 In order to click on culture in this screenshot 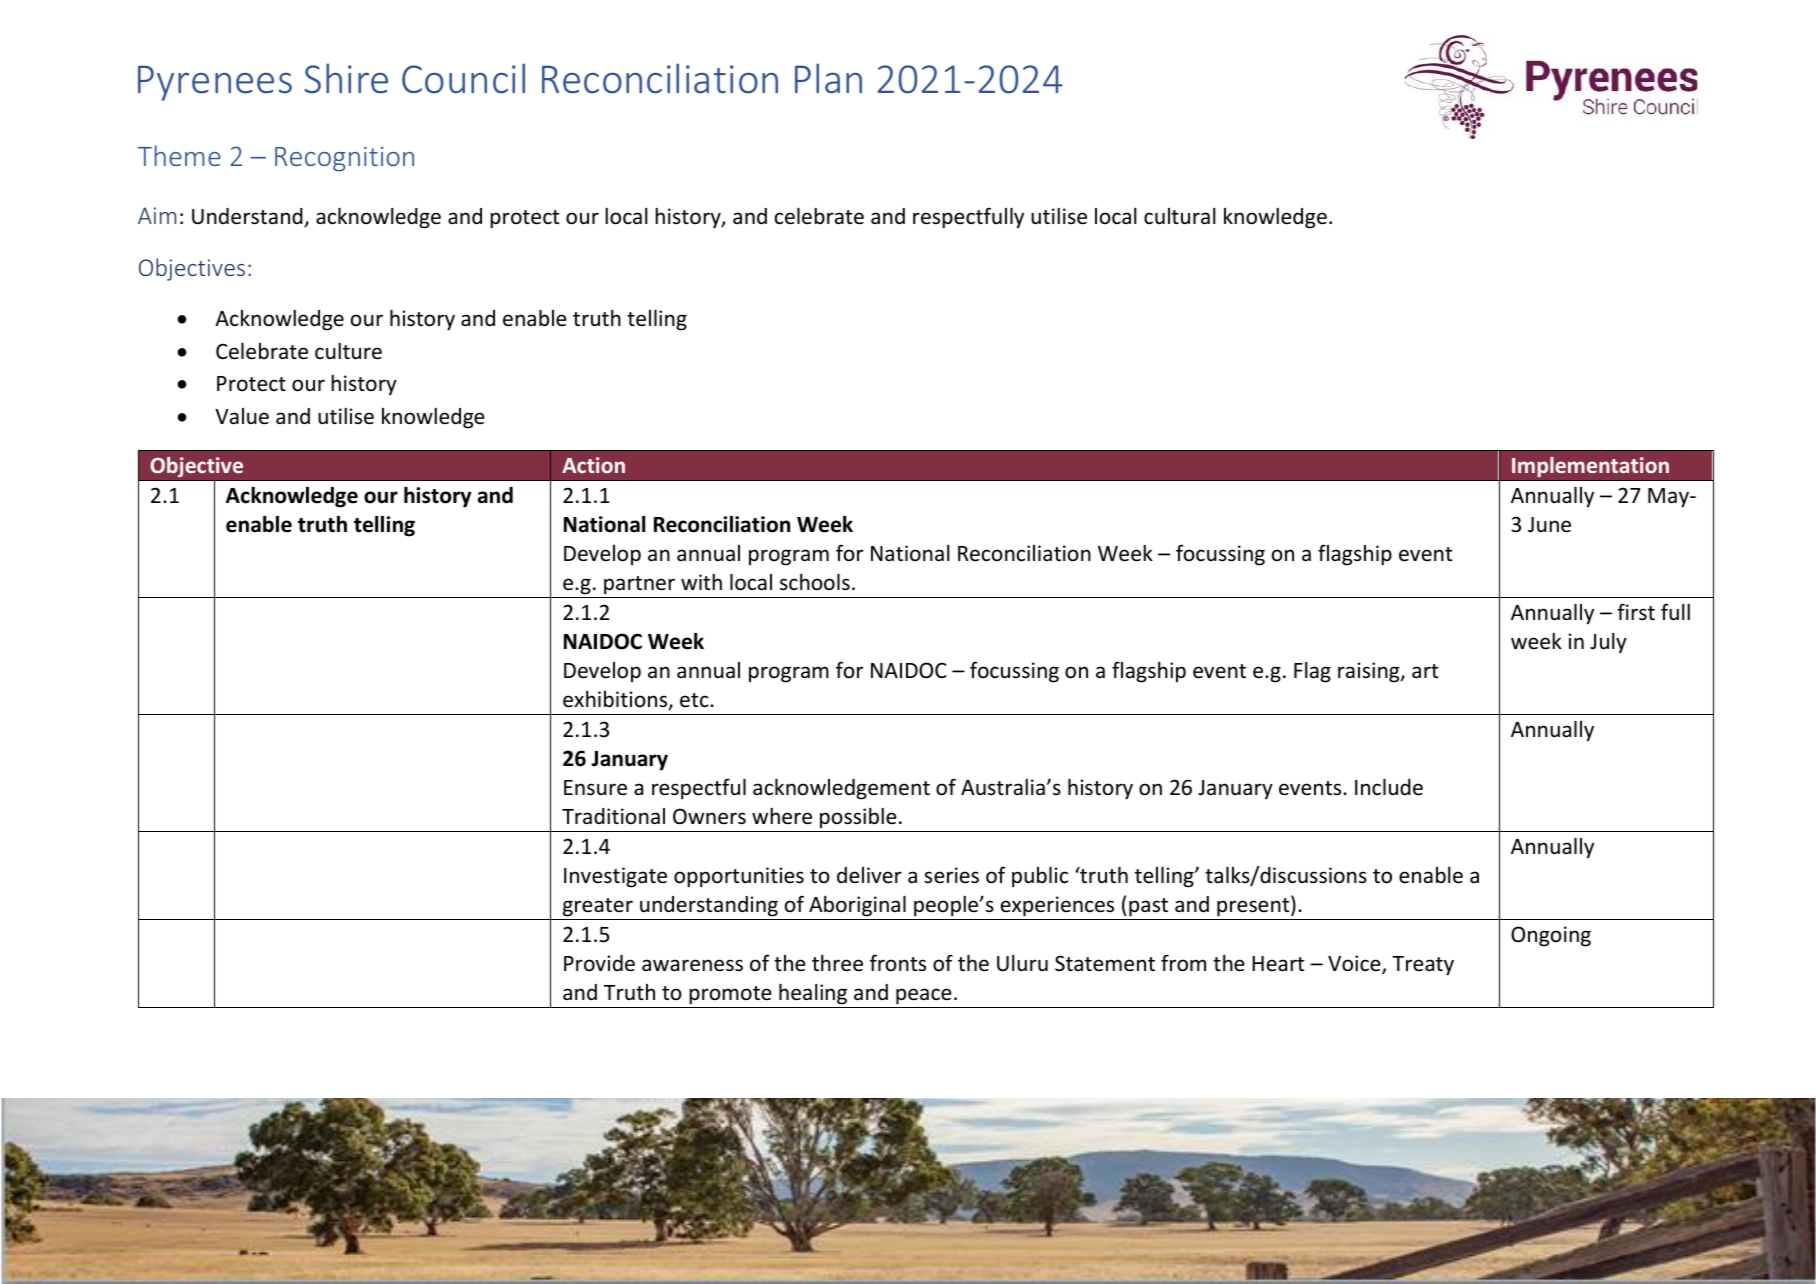, I will do `click(348, 351)`.
